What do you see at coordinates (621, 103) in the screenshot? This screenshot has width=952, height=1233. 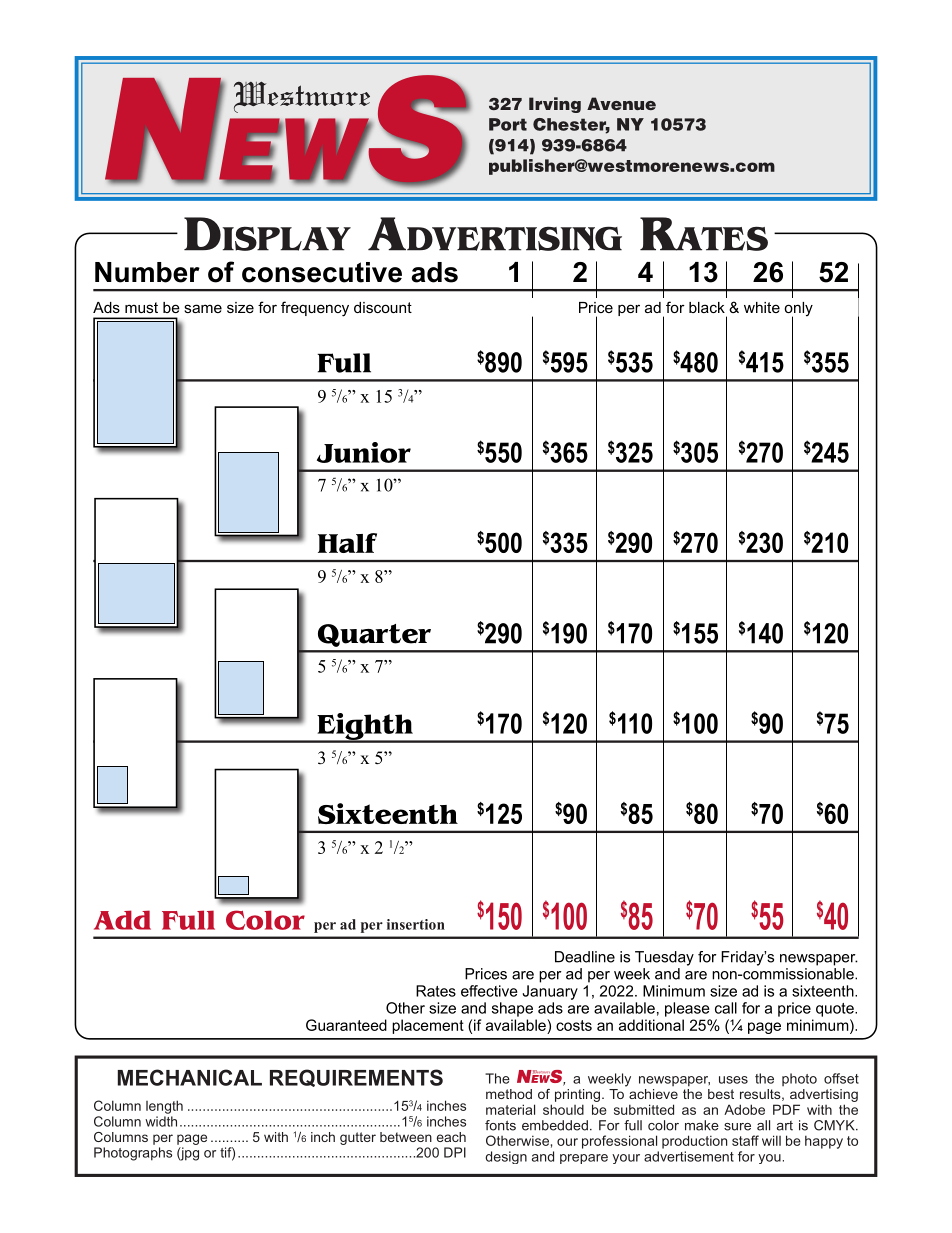 I see `Avenue` at bounding box center [621, 103].
